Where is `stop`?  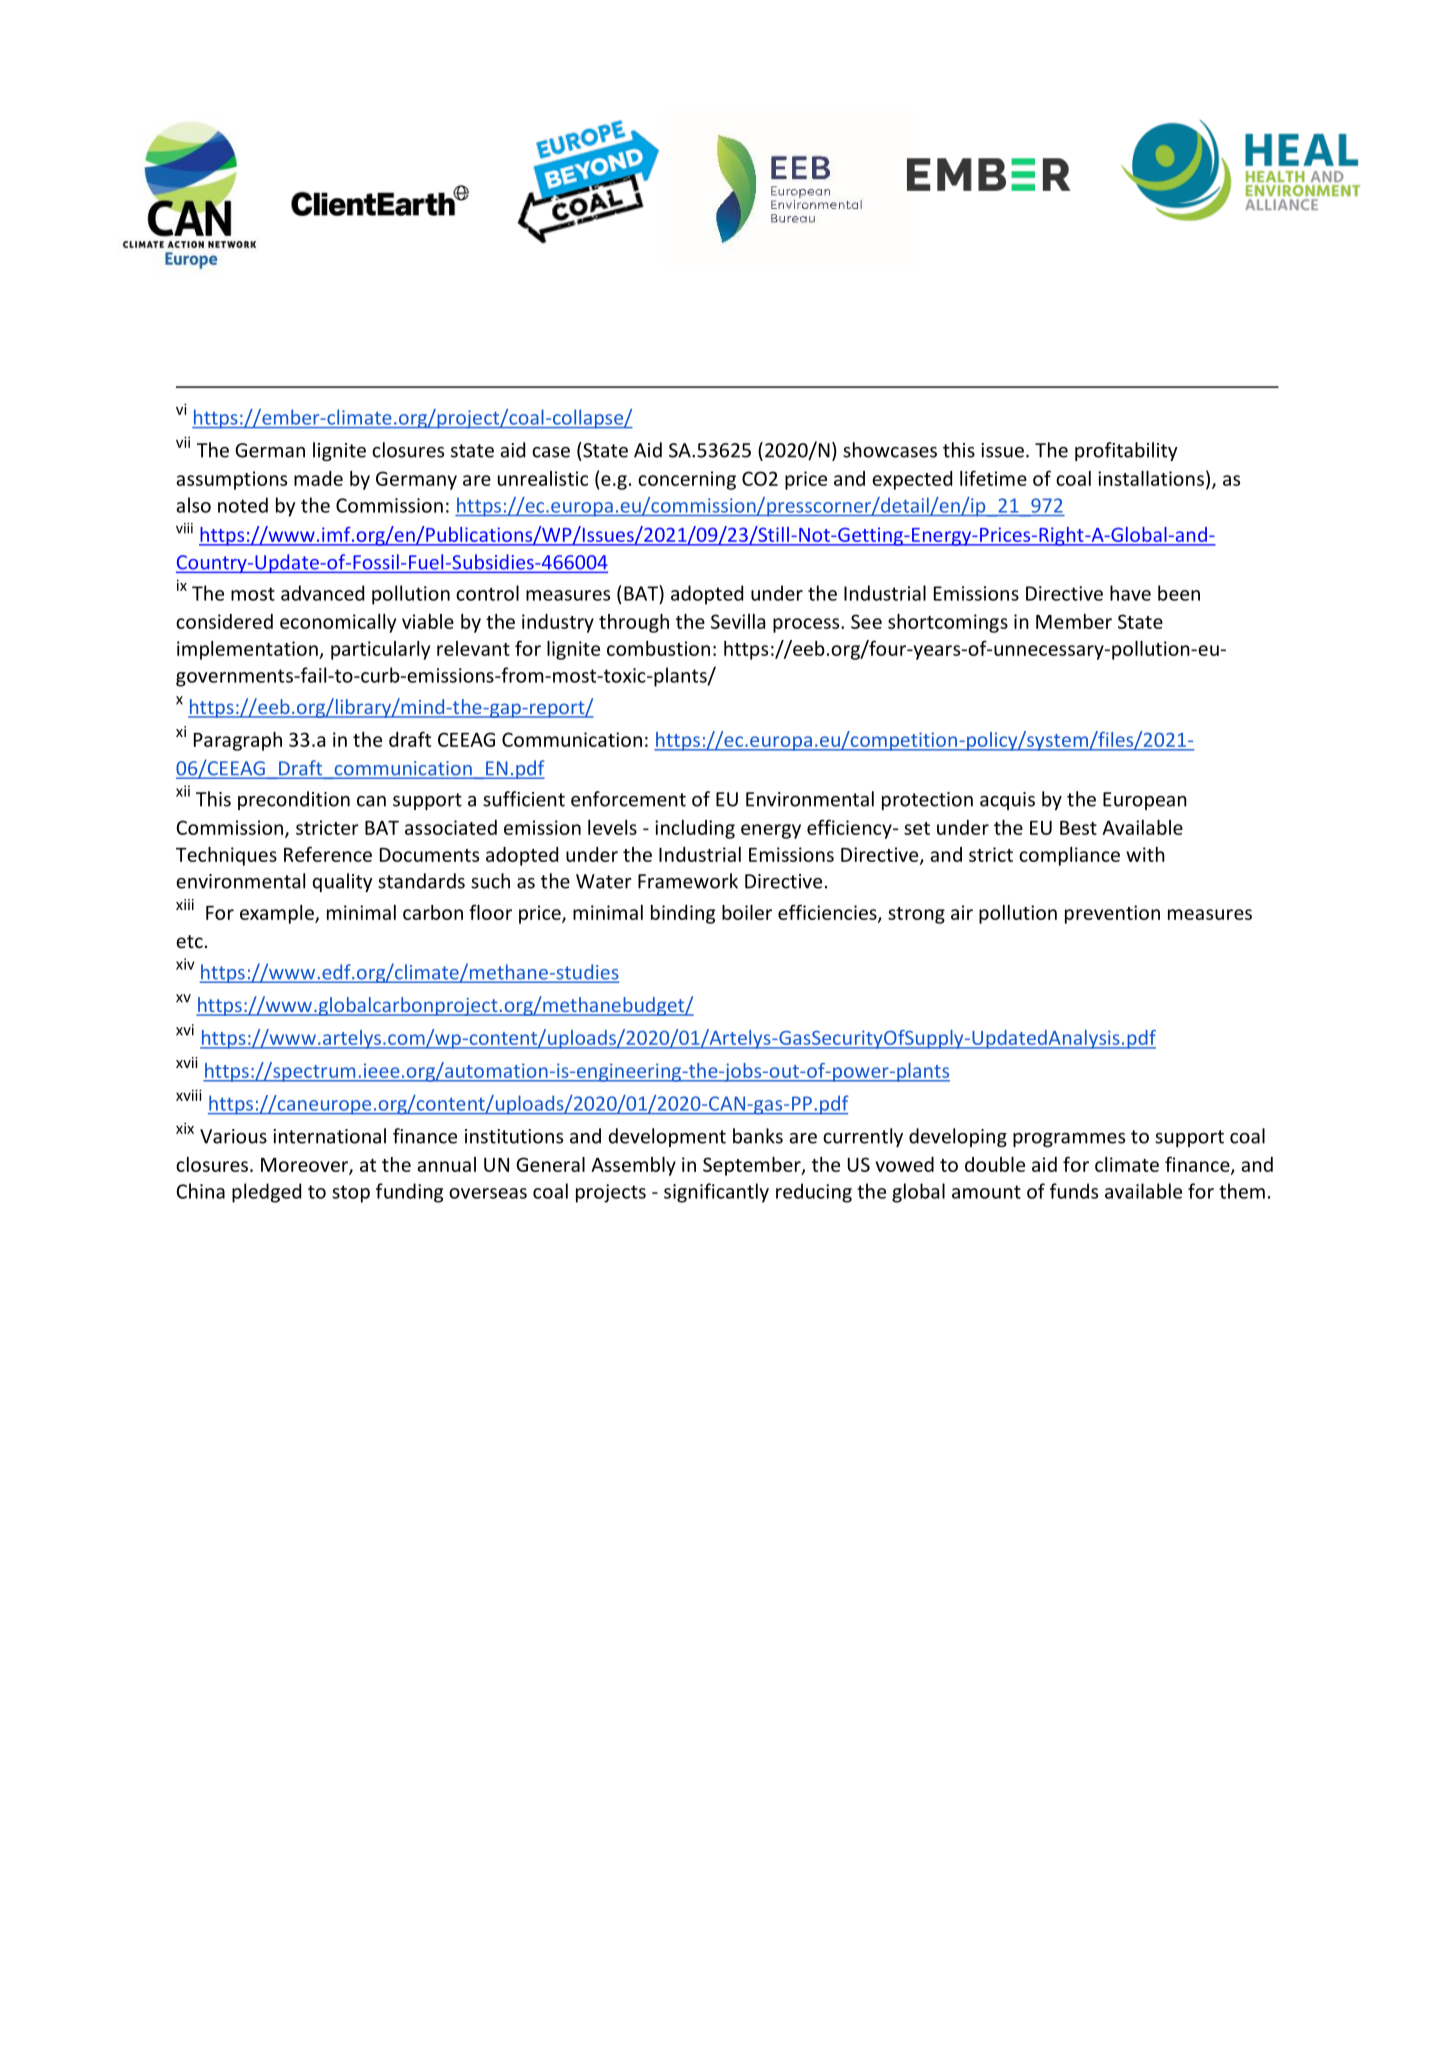
stop is located at coordinates (351, 1194).
